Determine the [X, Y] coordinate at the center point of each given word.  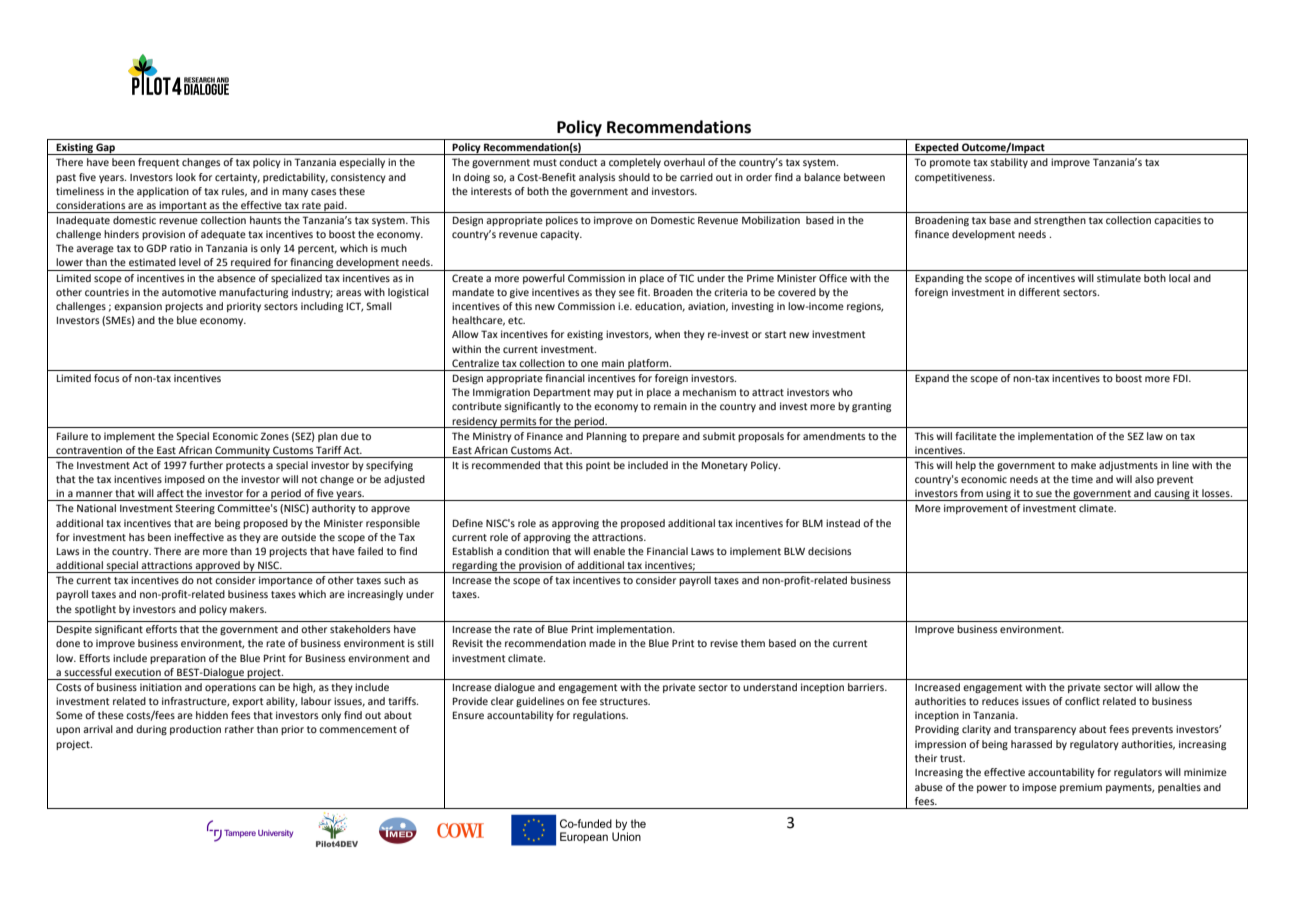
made [602, 643]
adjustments [1128, 466]
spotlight [95, 610]
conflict [1082, 701]
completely [635, 163]
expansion [138, 307]
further [206, 465]
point [598, 466]
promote [950, 163]
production [195, 730]
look [186, 177]
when [667, 334]
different [1039, 292]
